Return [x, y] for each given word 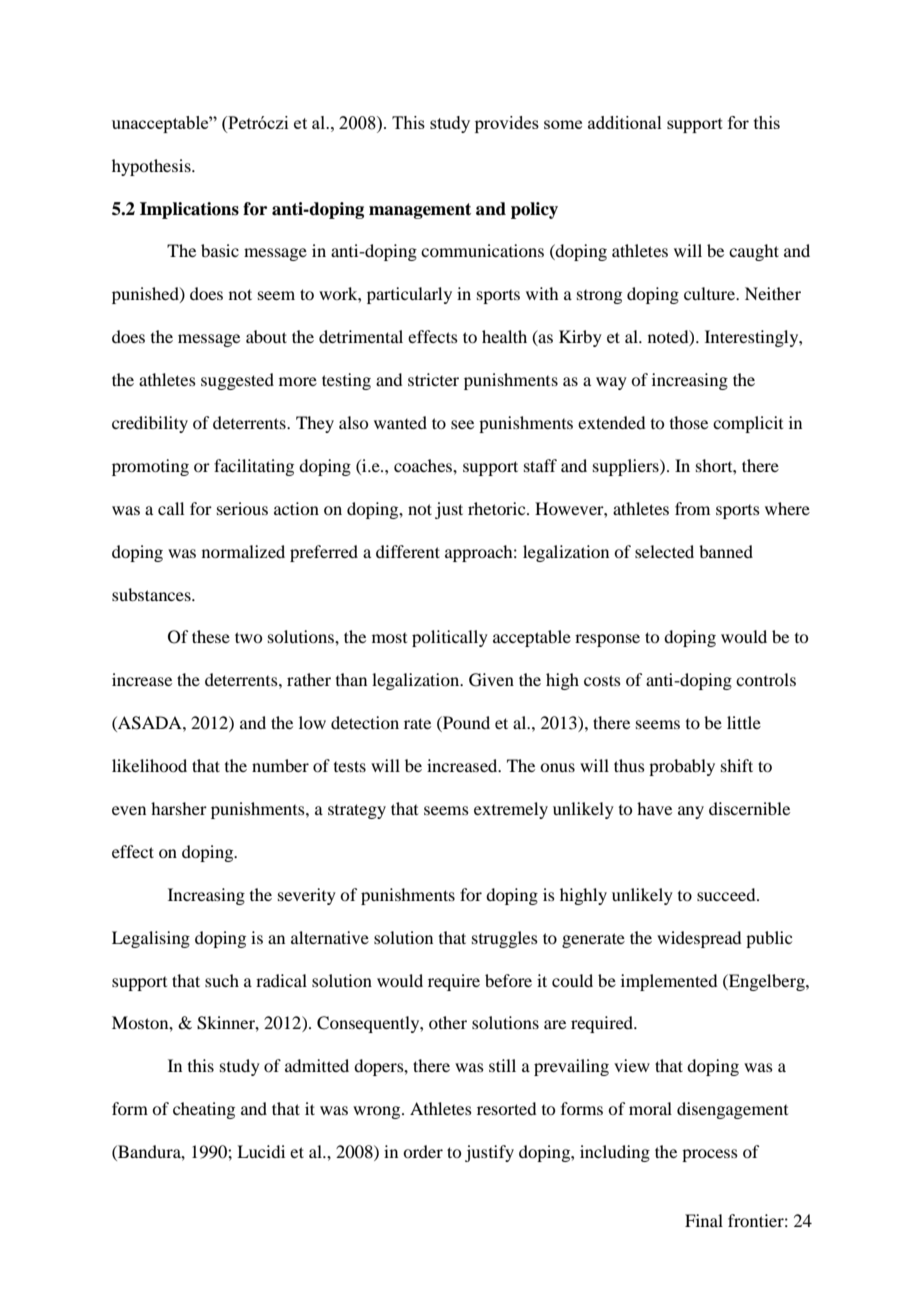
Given [491, 680]
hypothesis [152, 167]
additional [625, 122]
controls [766, 679]
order [423, 1151]
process [710, 1155]
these [211, 636]
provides [507, 124]
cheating [204, 1110]
